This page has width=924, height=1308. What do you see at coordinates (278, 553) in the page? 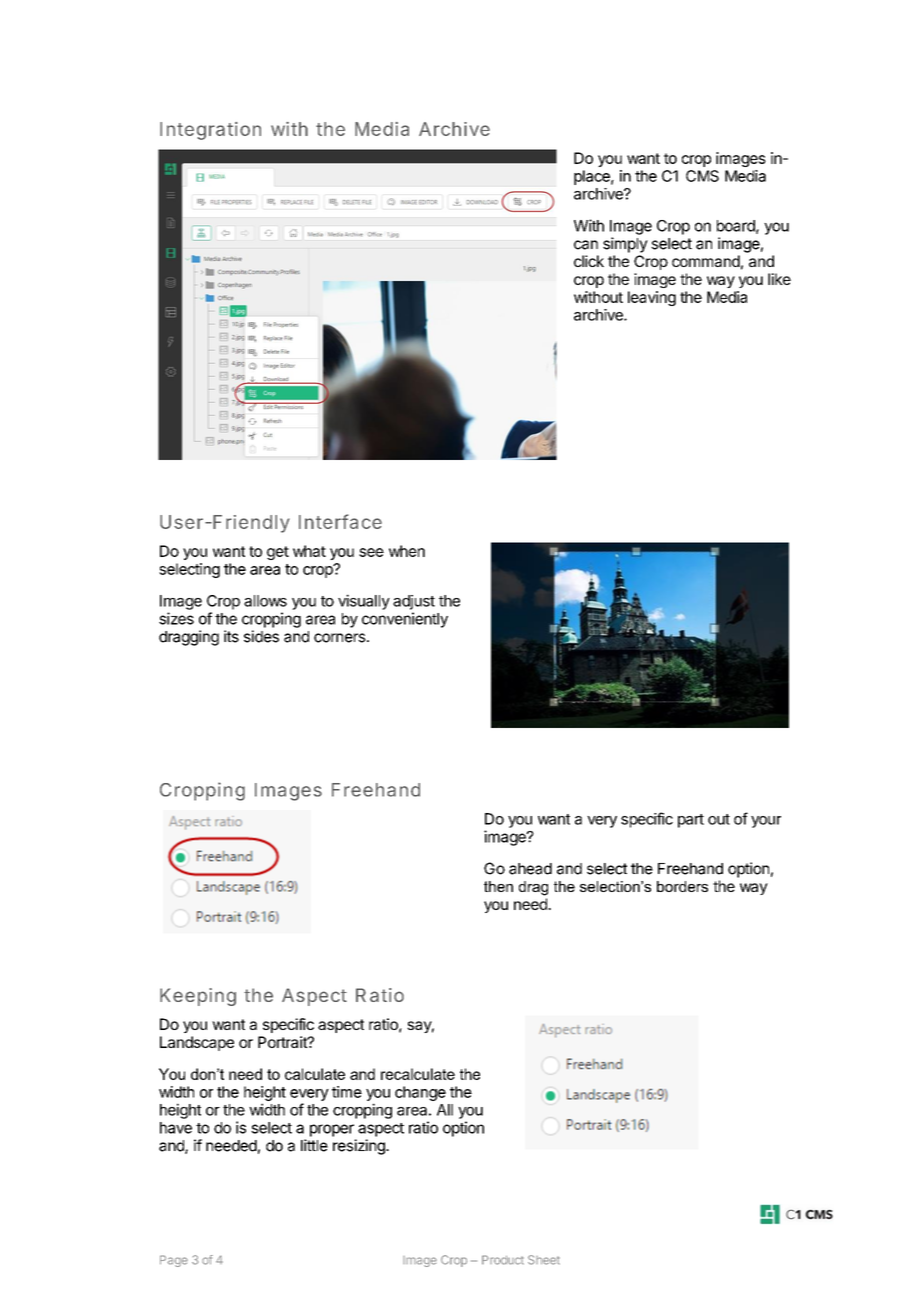
I see `get` at bounding box center [278, 553].
